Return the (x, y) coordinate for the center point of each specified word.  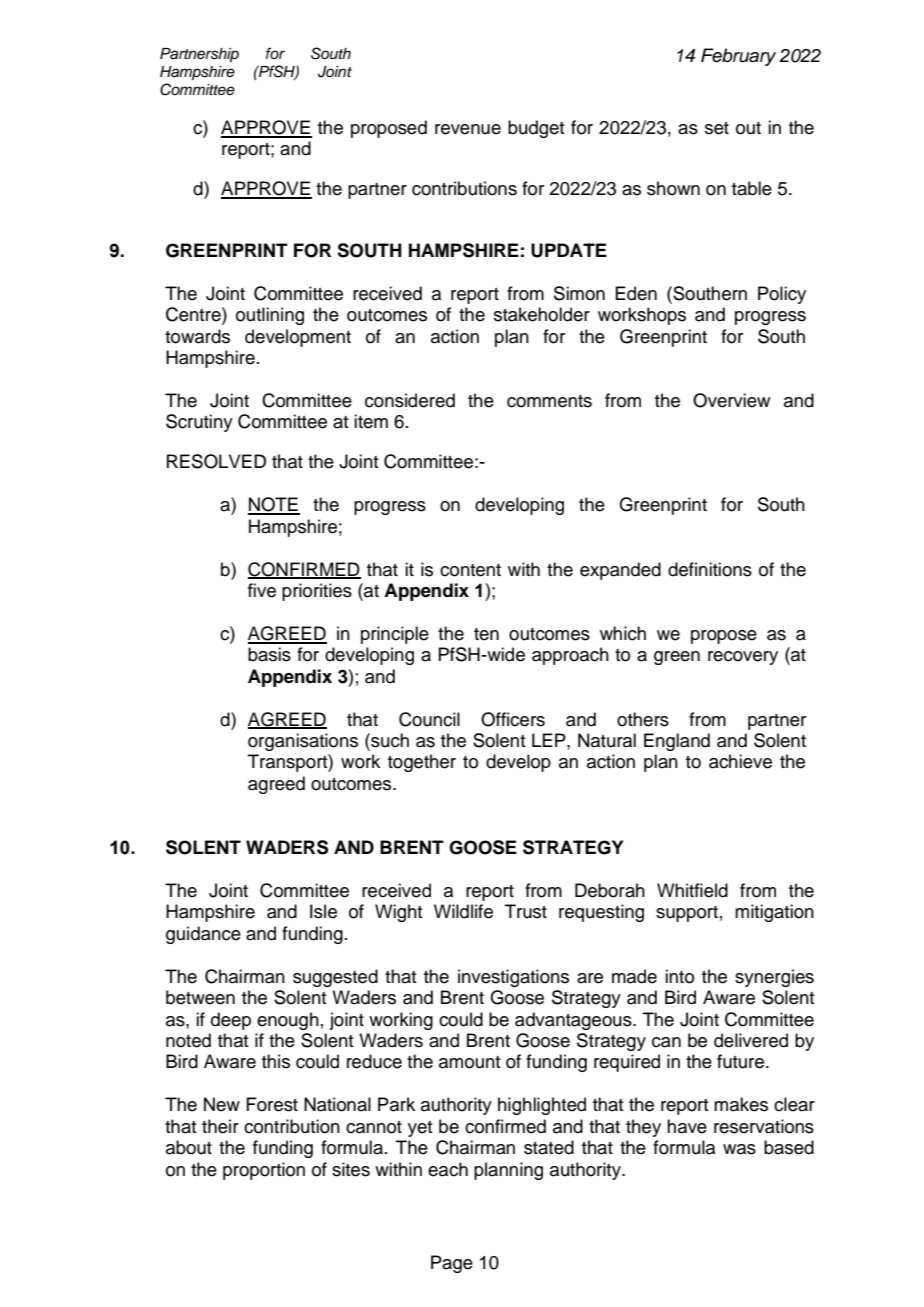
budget (536, 129)
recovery (743, 658)
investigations (513, 978)
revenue (468, 129)
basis (269, 654)
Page (452, 1264)
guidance (203, 935)
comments (549, 401)
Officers (513, 719)
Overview (731, 400)
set (717, 128)
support (687, 914)
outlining (270, 316)
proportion (264, 1171)
